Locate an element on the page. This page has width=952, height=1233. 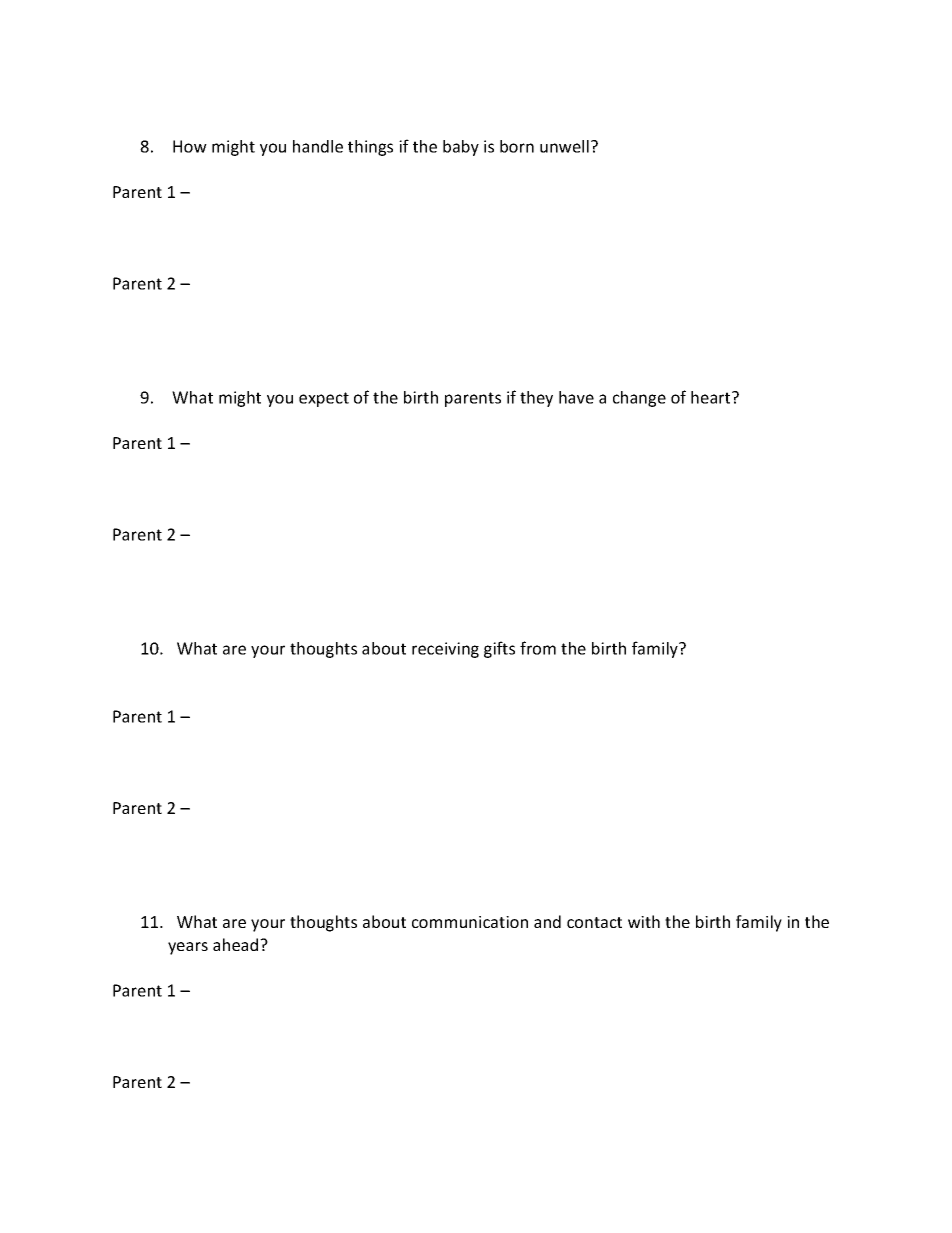
expect is located at coordinates (324, 399).
